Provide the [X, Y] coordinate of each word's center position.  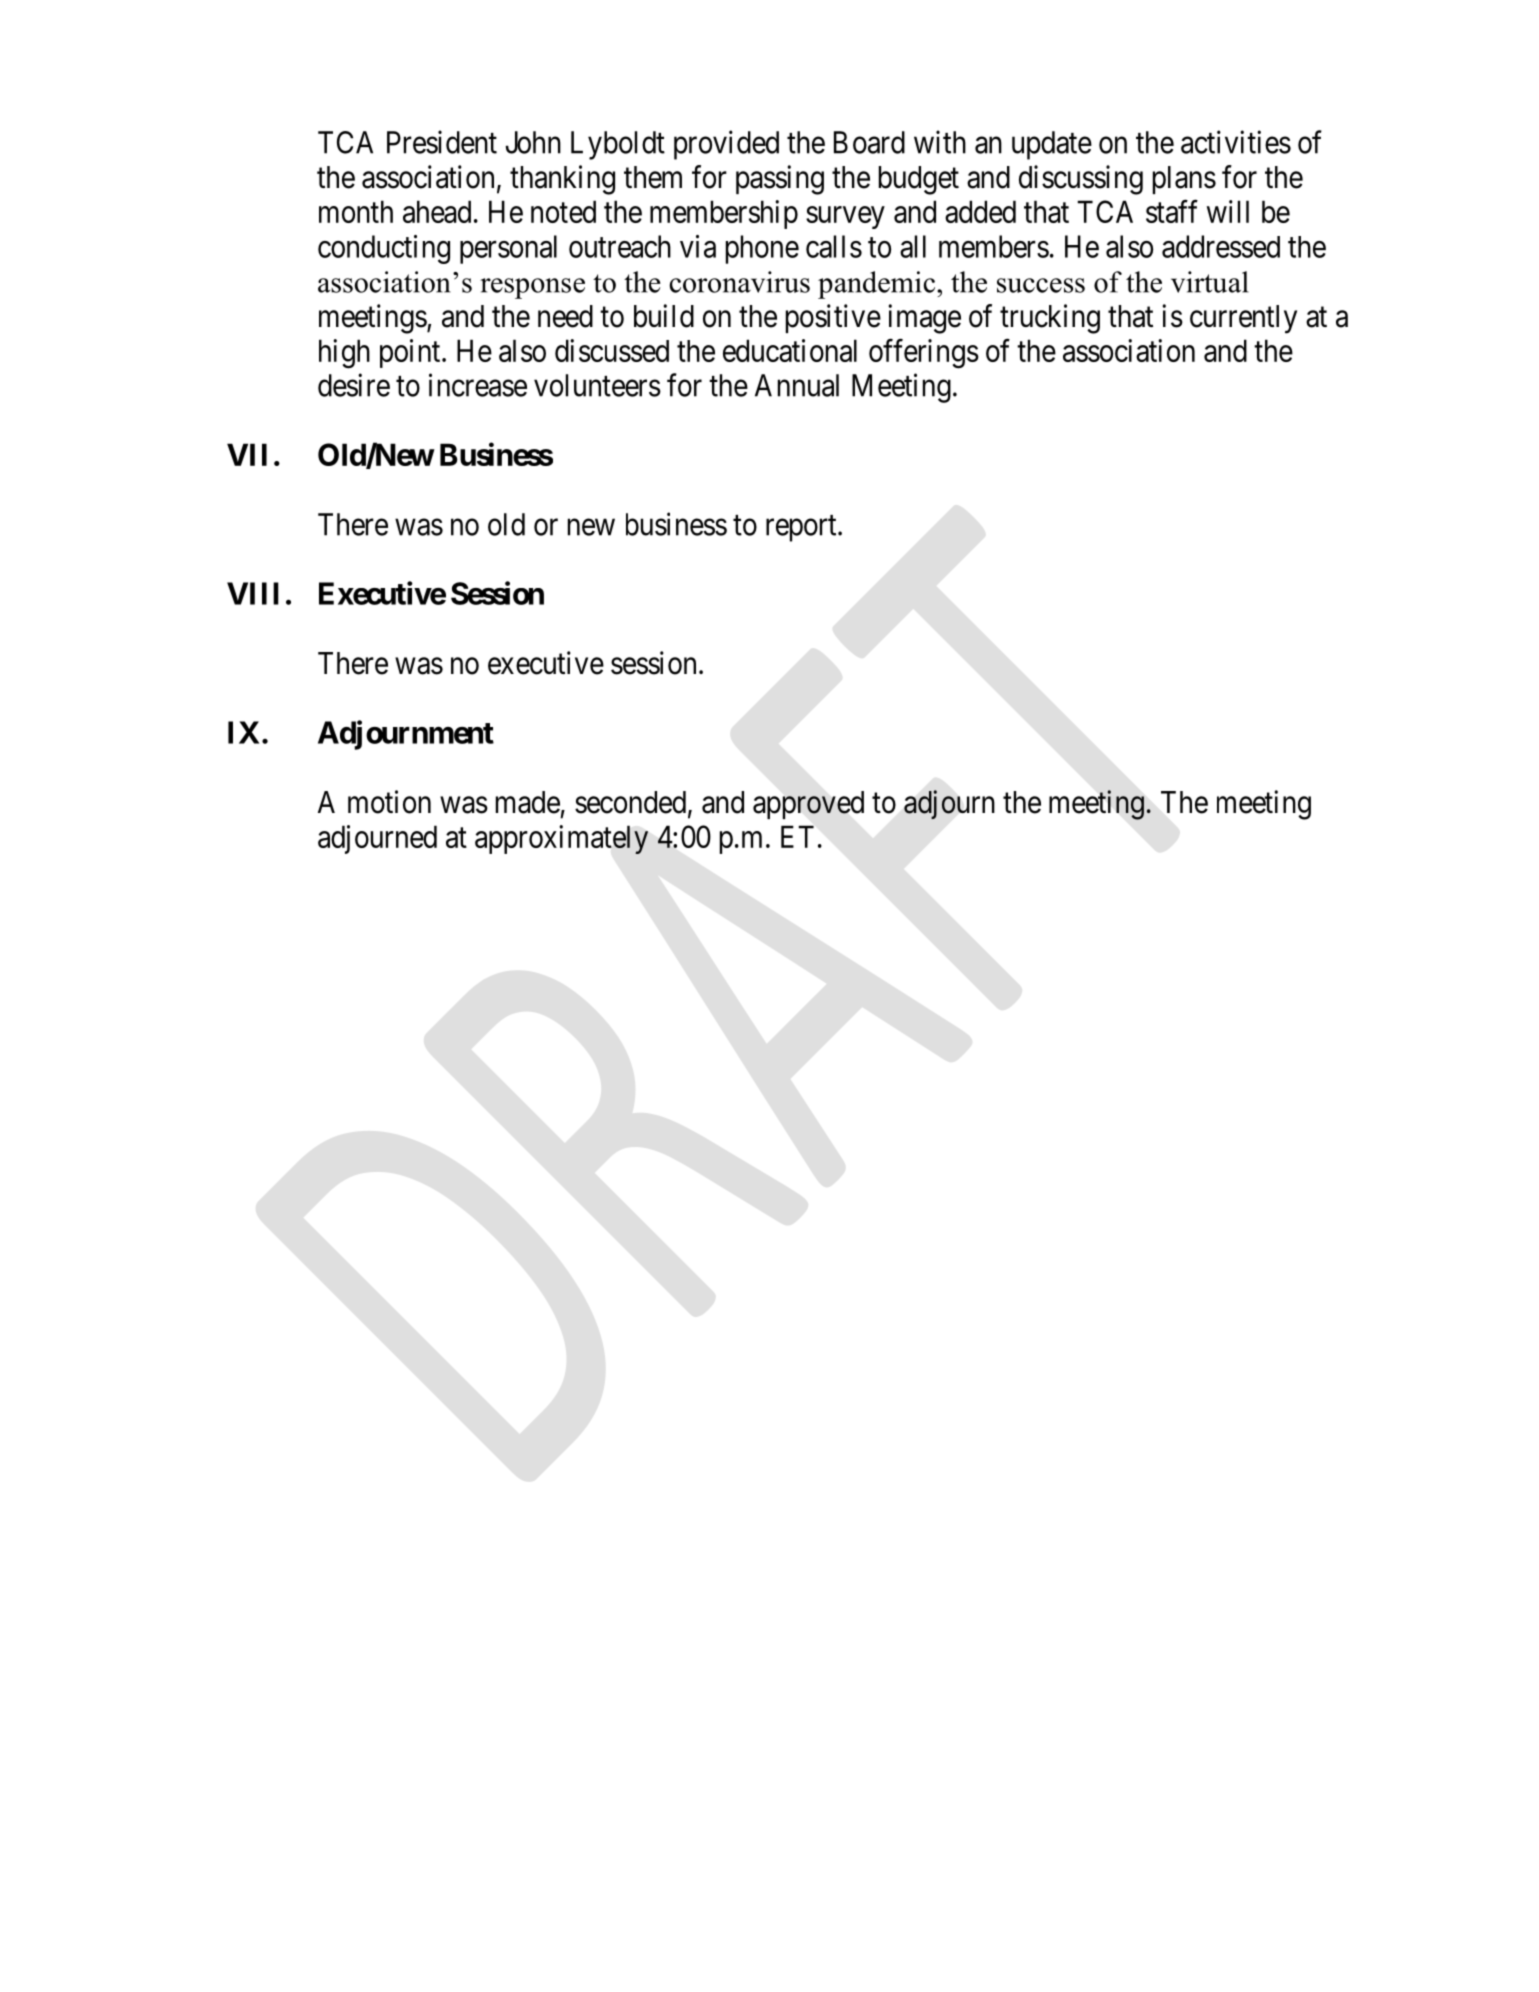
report [802, 528]
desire [354, 385]
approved [808, 805]
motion [389, 802]
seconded [630, 802]
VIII [253, 593]
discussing [1081, 180]
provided [726, 145]
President [442, 142]
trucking [1050, 319]
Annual [797, 385]
